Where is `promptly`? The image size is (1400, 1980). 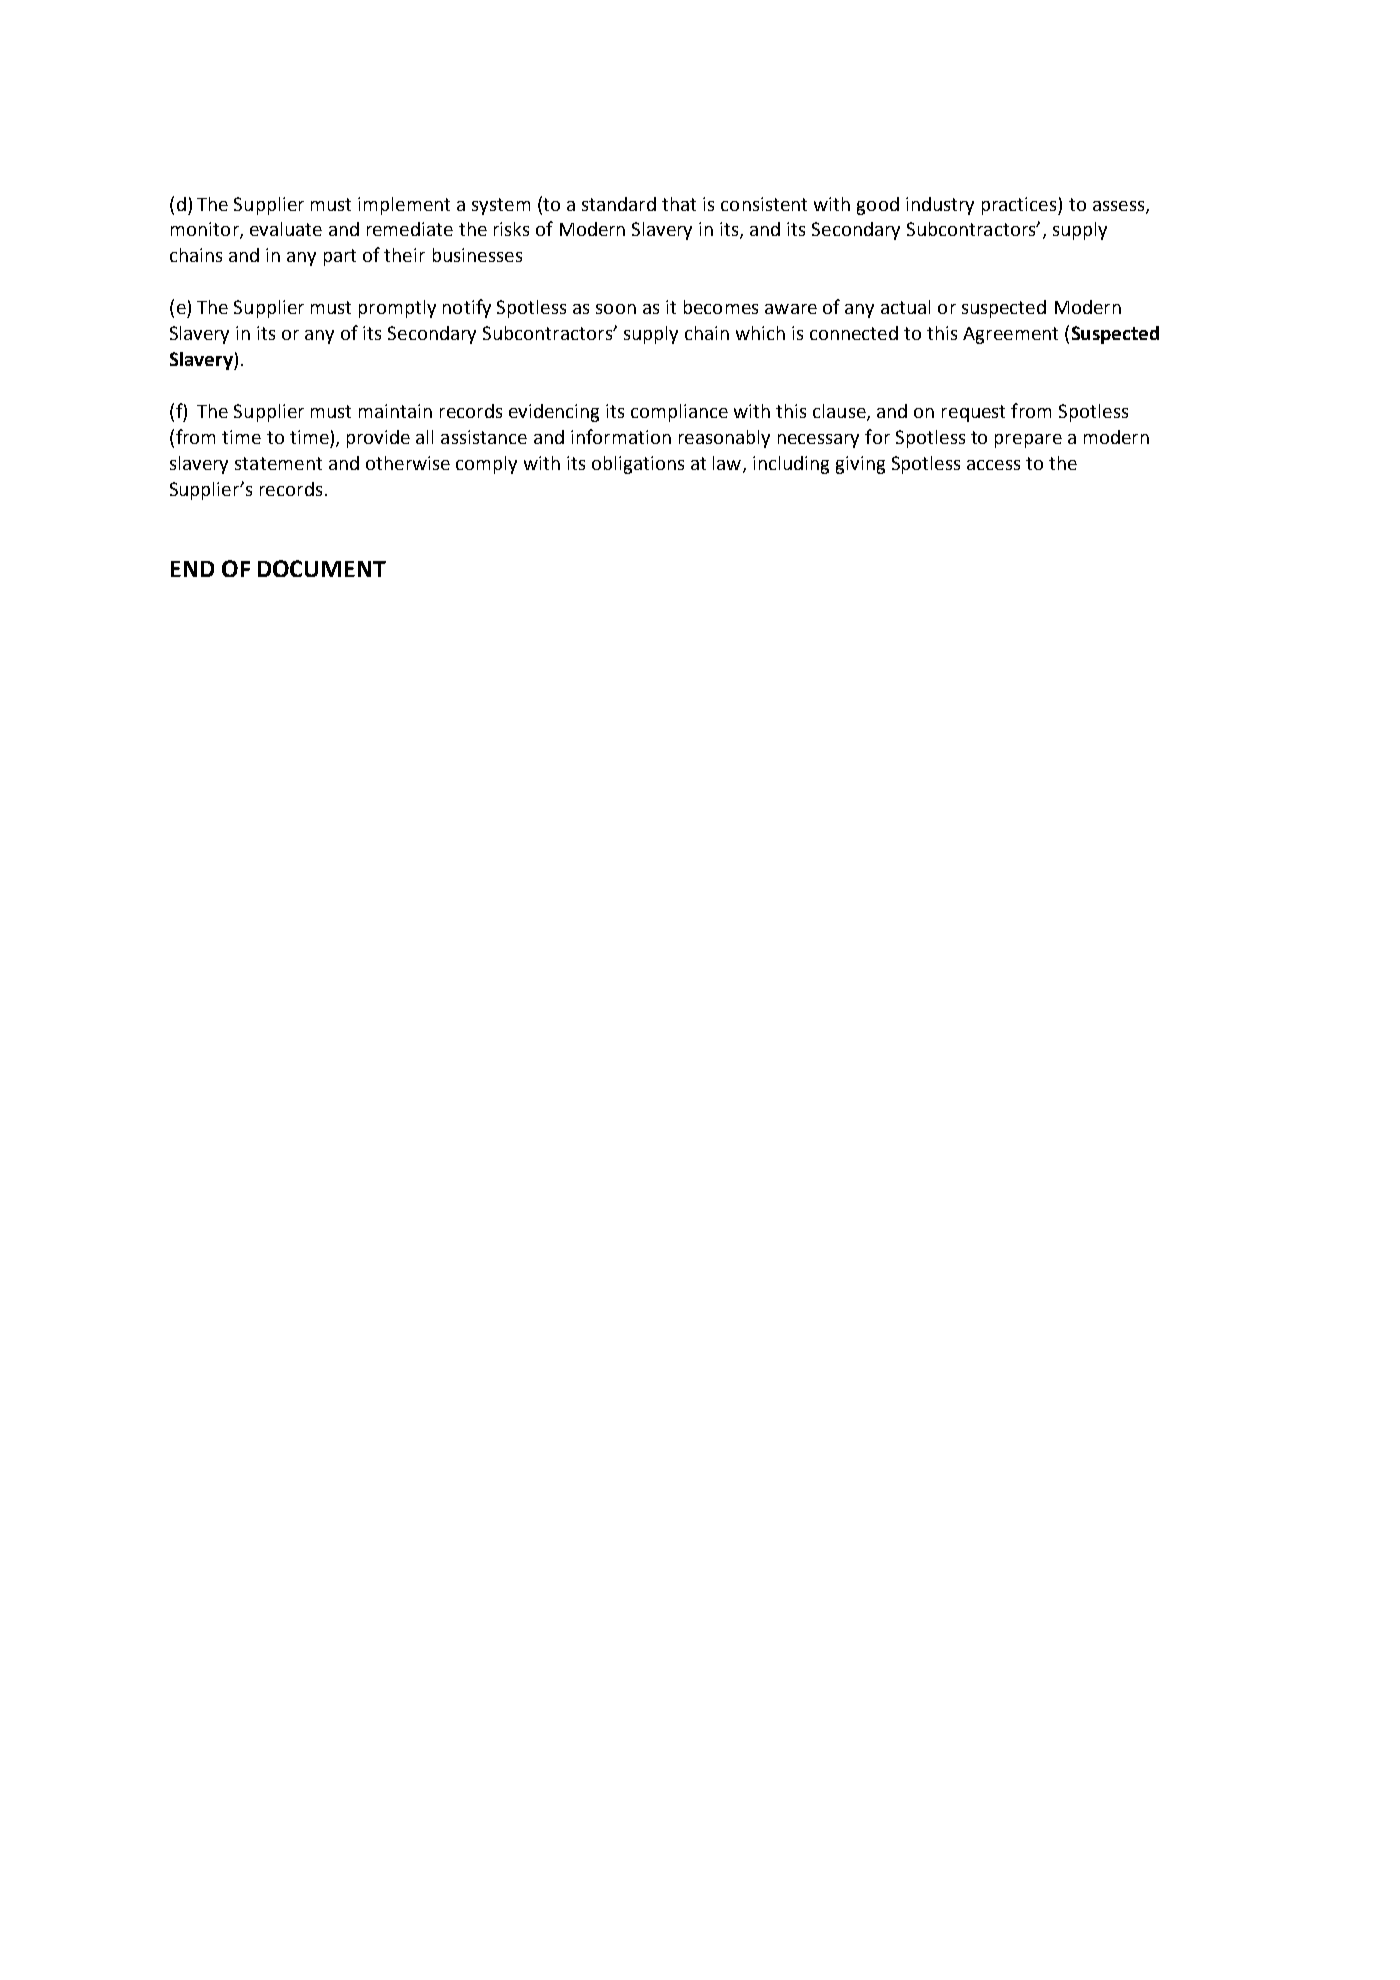 promptly is located at coordinates (397, 309).
